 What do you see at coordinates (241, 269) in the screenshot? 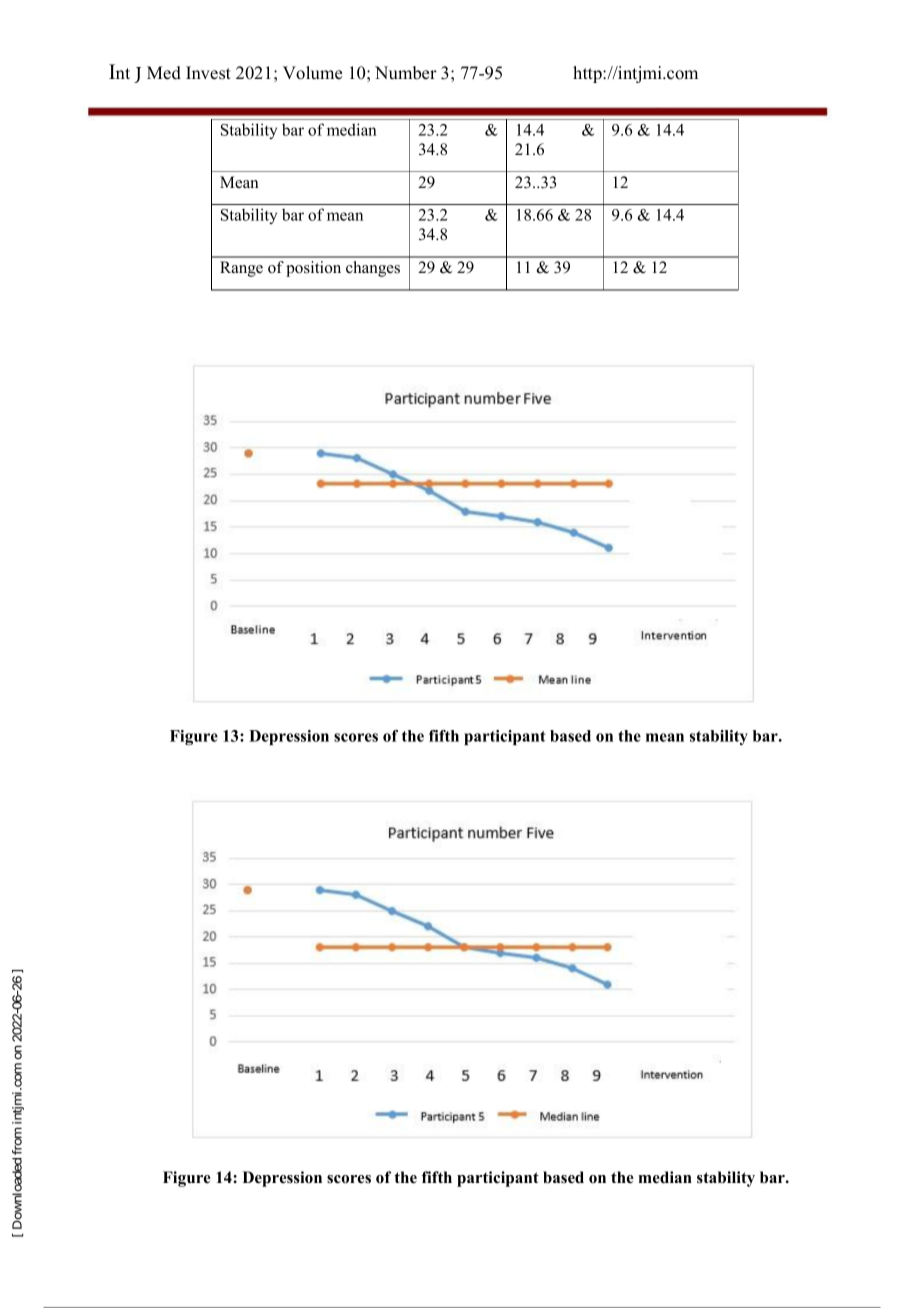
I see `Range` at bounding box center [241, 269].
